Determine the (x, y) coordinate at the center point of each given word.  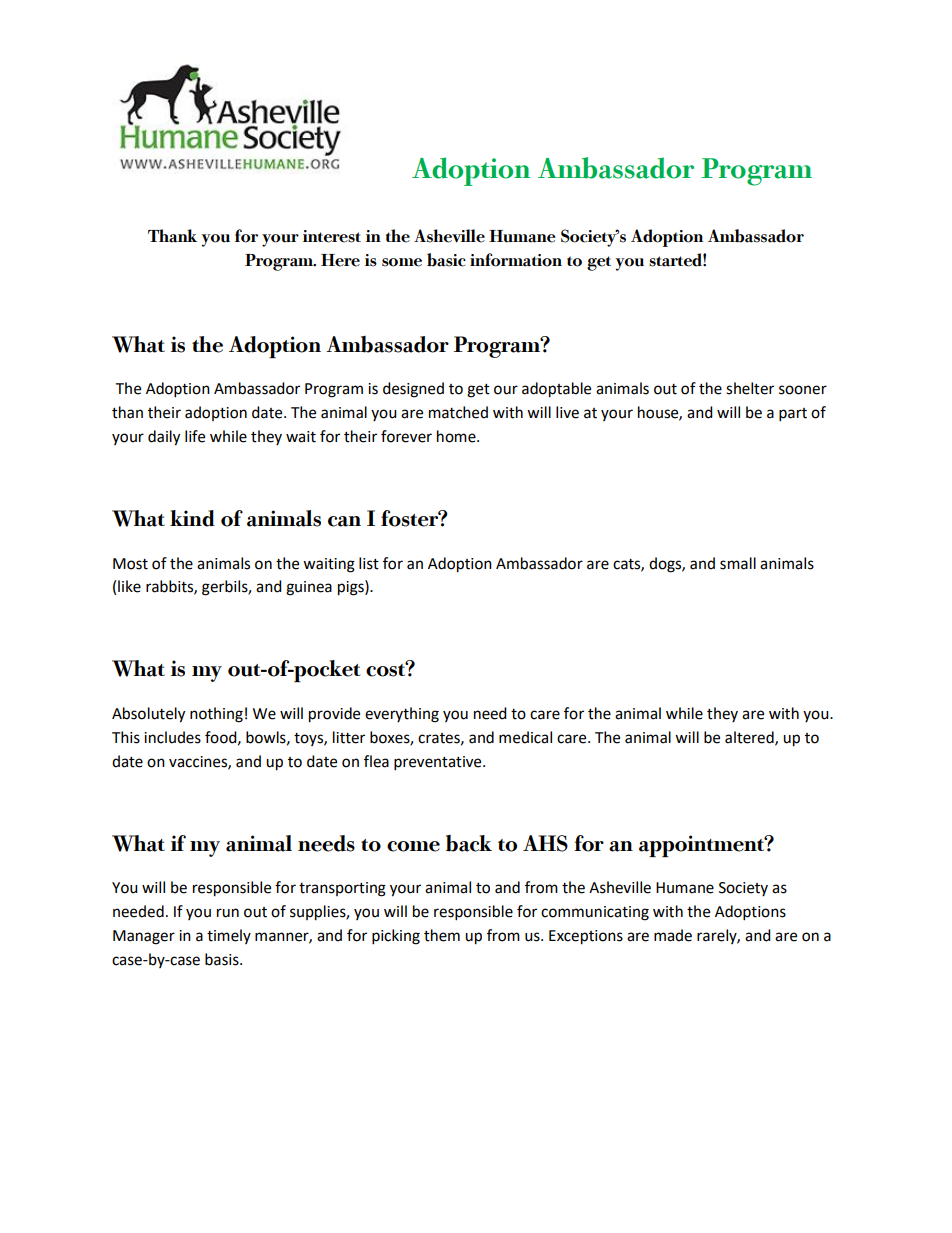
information (516, 260)
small (738, 563)
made (673, 935)
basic (446, 260)
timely (229, 936)
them (442, 935)
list (369, 563)
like (129, 586)
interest (332, 236)
